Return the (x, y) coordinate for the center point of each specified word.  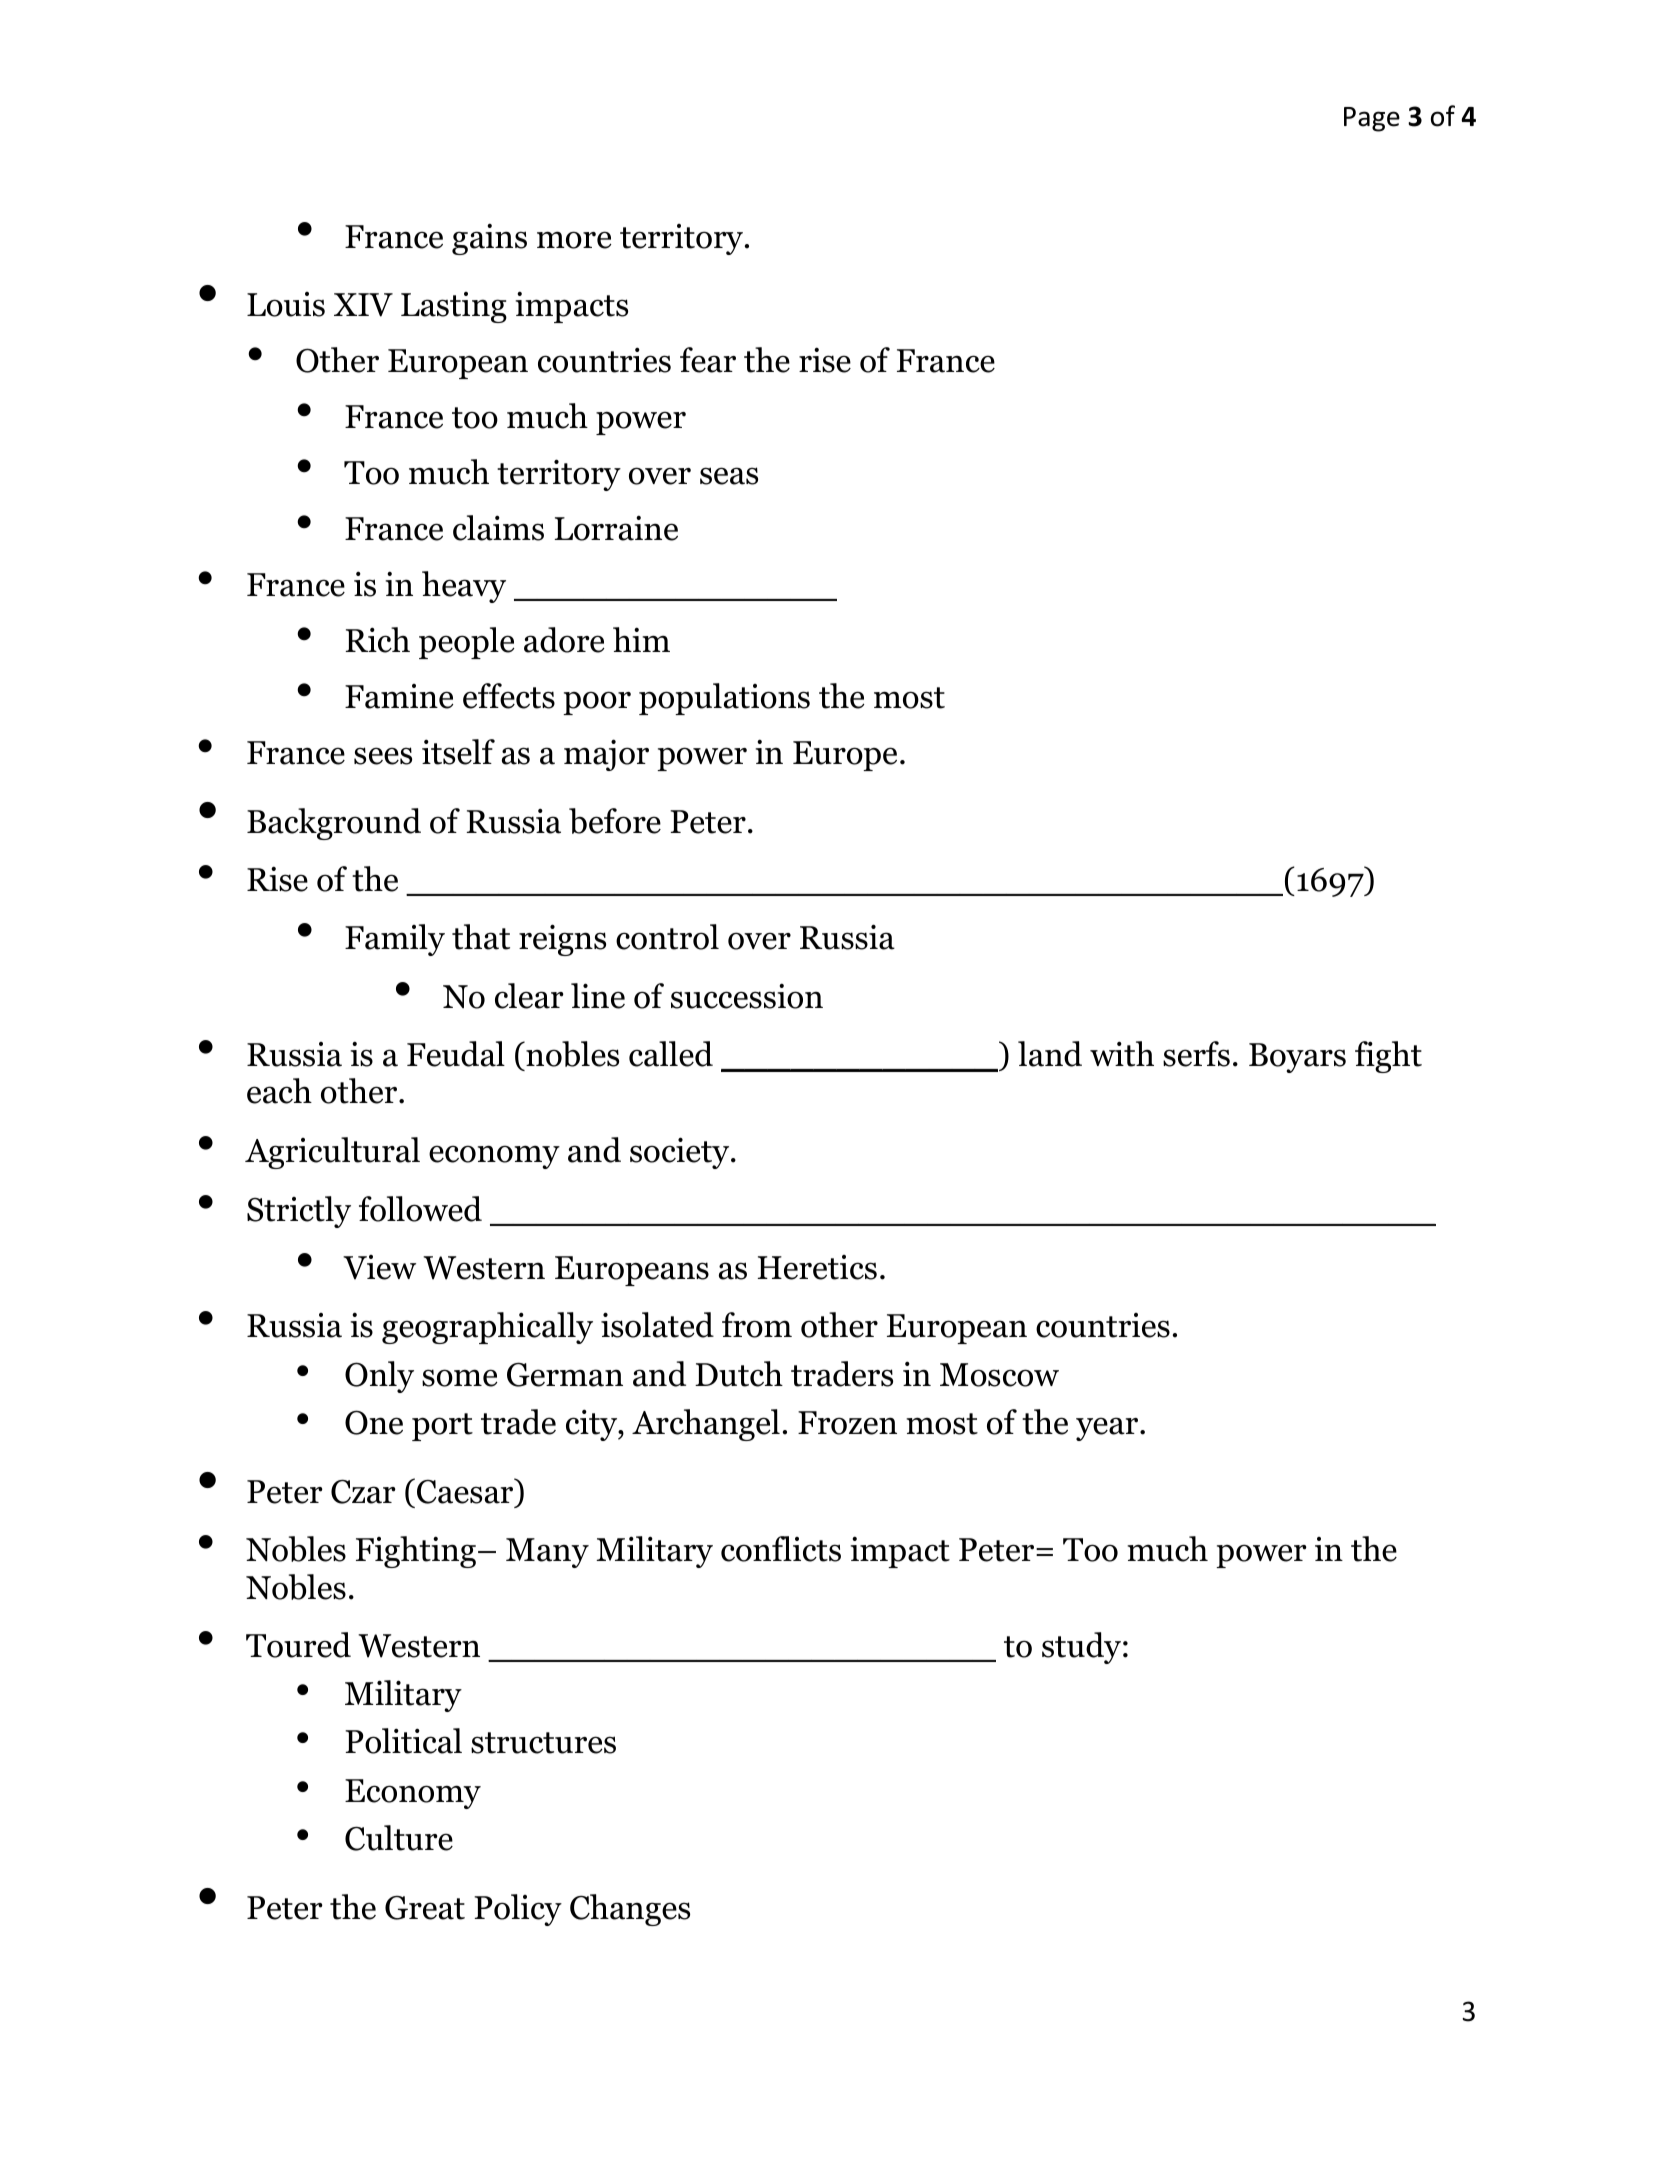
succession (747, 996)
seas (729, 476)
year (1108, 1429)
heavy (464, 587)
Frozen (847, 1423)
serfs (1196, 1054)
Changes (630, 1910)
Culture (399, 1838)
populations (724, 699)
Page (1372, 119)
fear (708, 360)
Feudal (456, 1054)
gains (489, 239)
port (442, 1427)
